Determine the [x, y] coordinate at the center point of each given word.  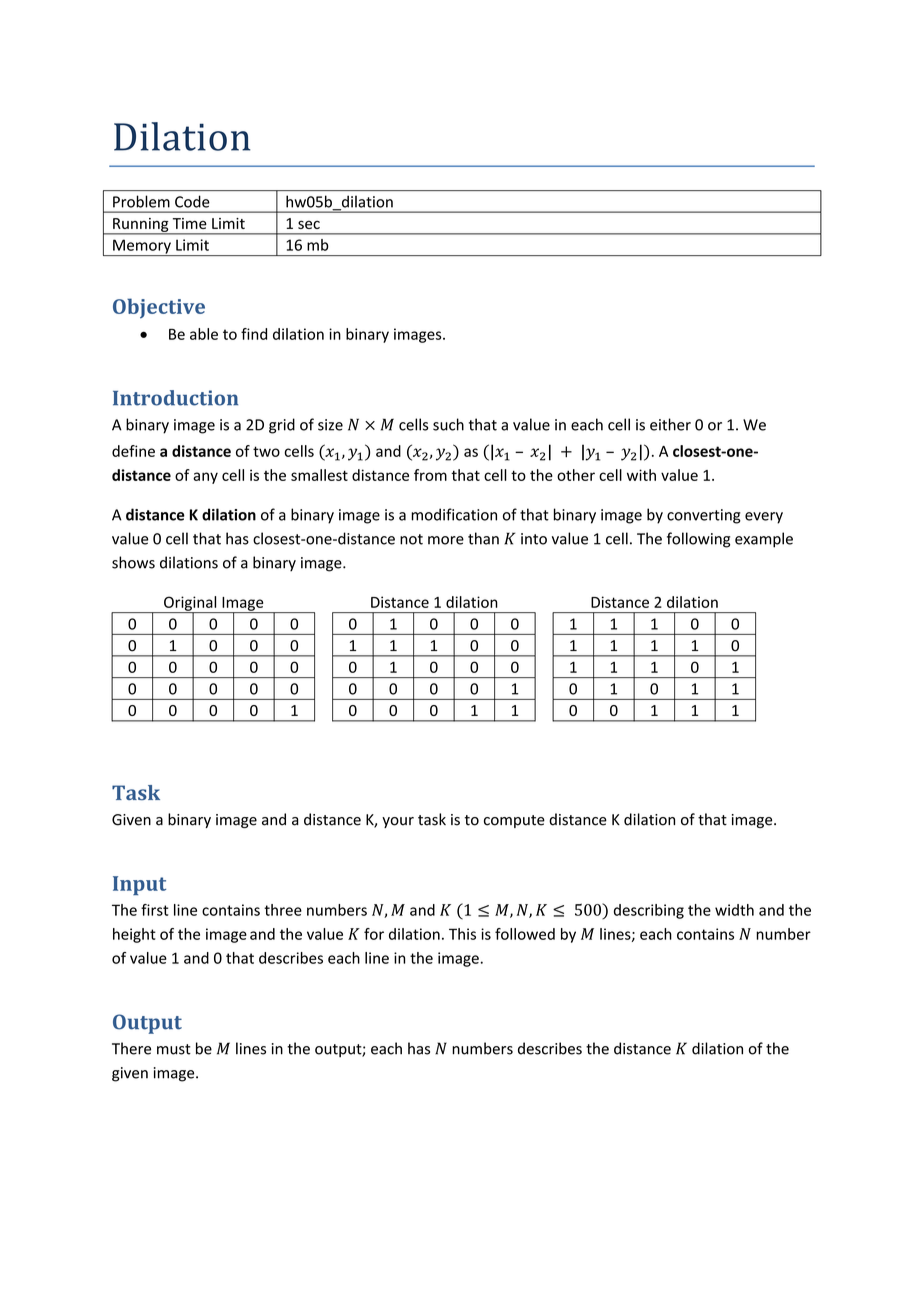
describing [649, 911]
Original [190, 604]
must [174, 1049]
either [670, 424]
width [734, 910]
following [698, 540]
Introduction [175, 398]
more [446, 540]
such [448, 424]
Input [139, 885]
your [398, 822]
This [462, 934]
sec [309, 224]
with [641, 475]
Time [190, 223]
